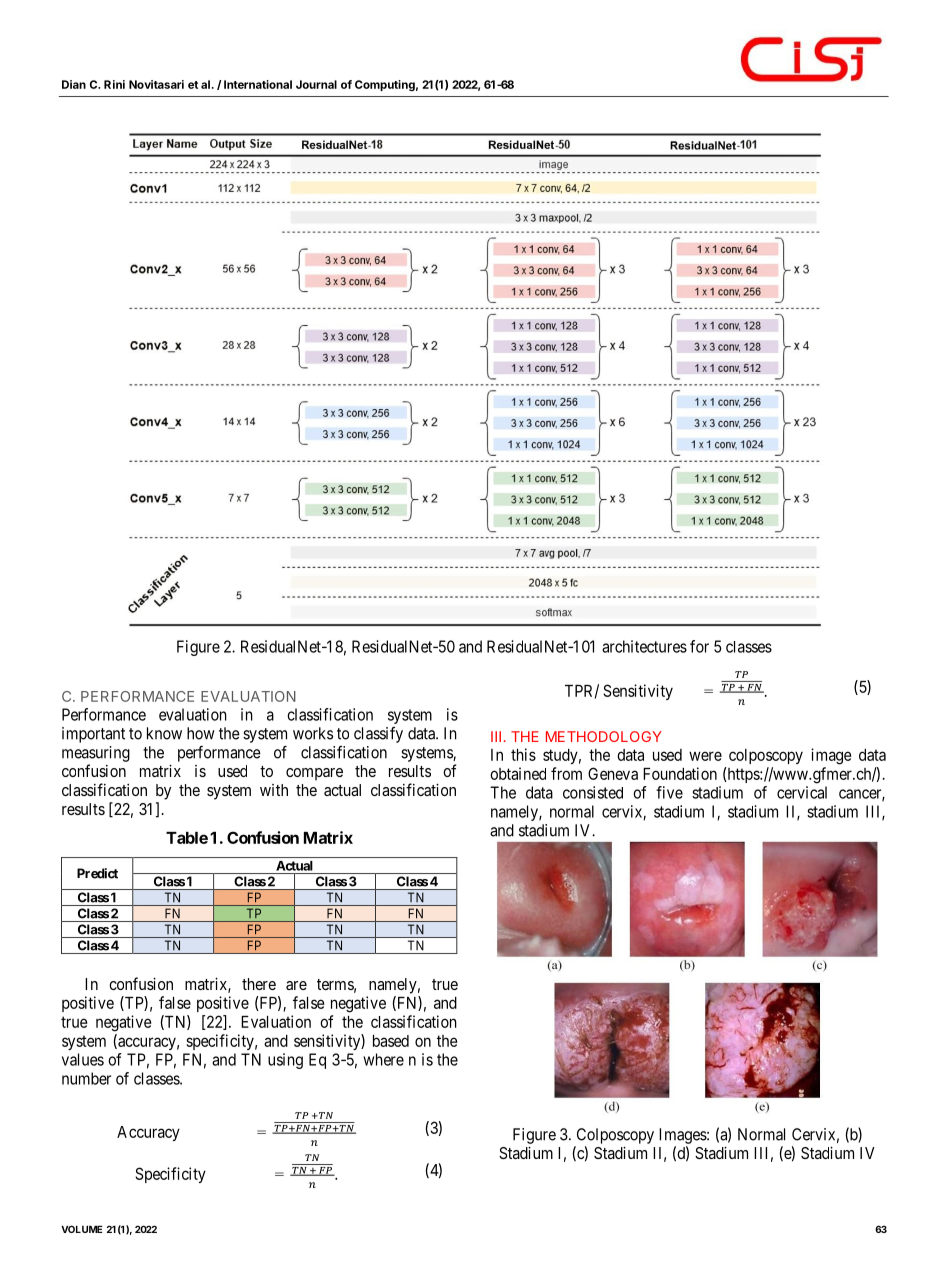  Describe the element at coordinates (114, 84) in the screenshot. I see `Rini` at that location.
